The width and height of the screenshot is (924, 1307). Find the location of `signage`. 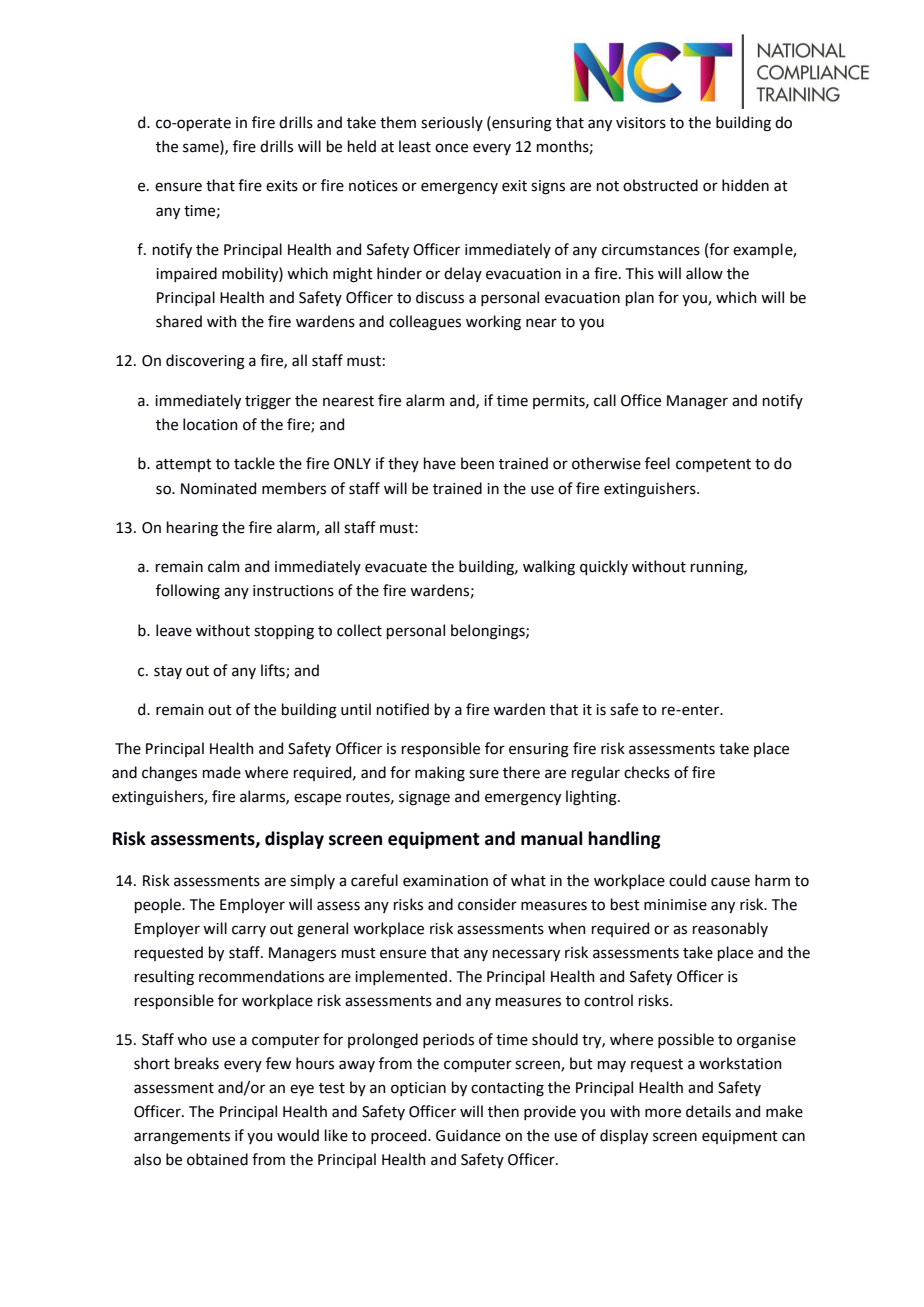

signage is located at coordinates (424, 798).
